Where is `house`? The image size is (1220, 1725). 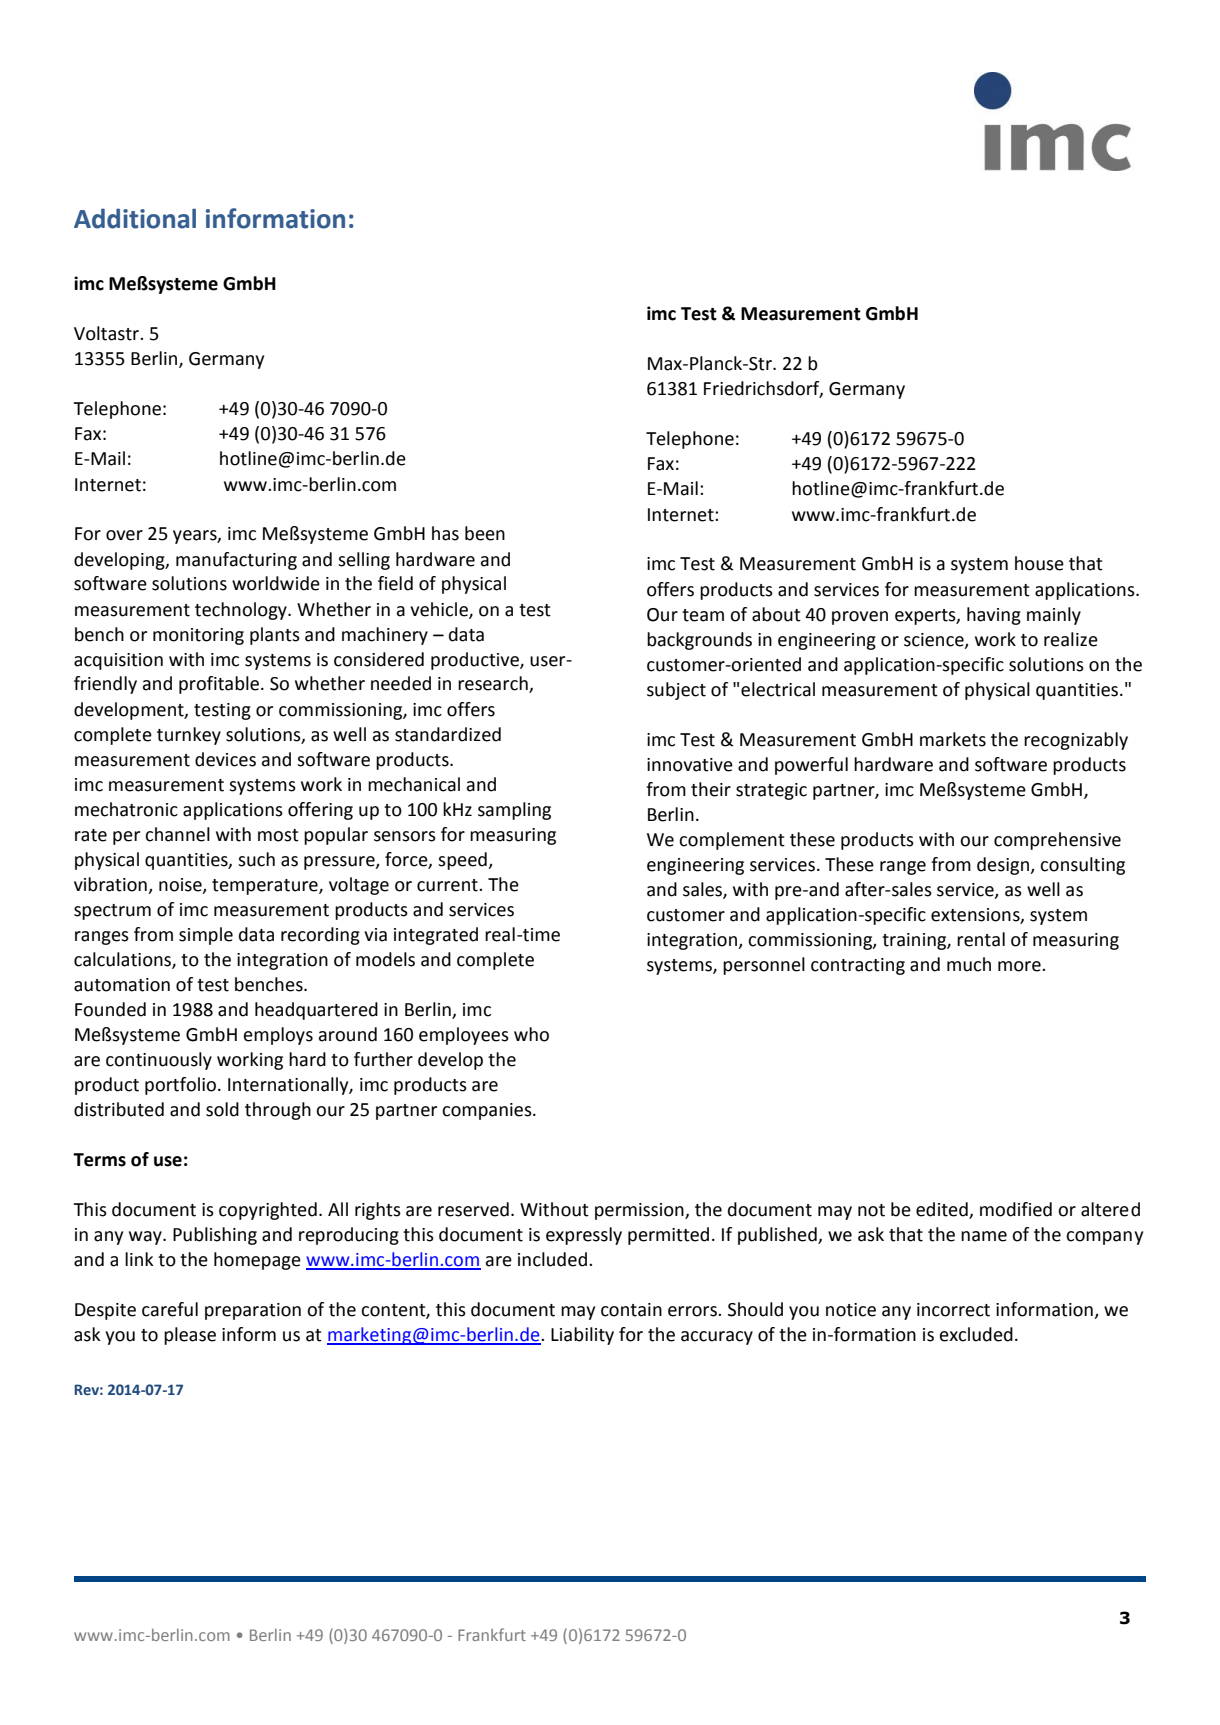 house is located at coordinates (1039, 563).
